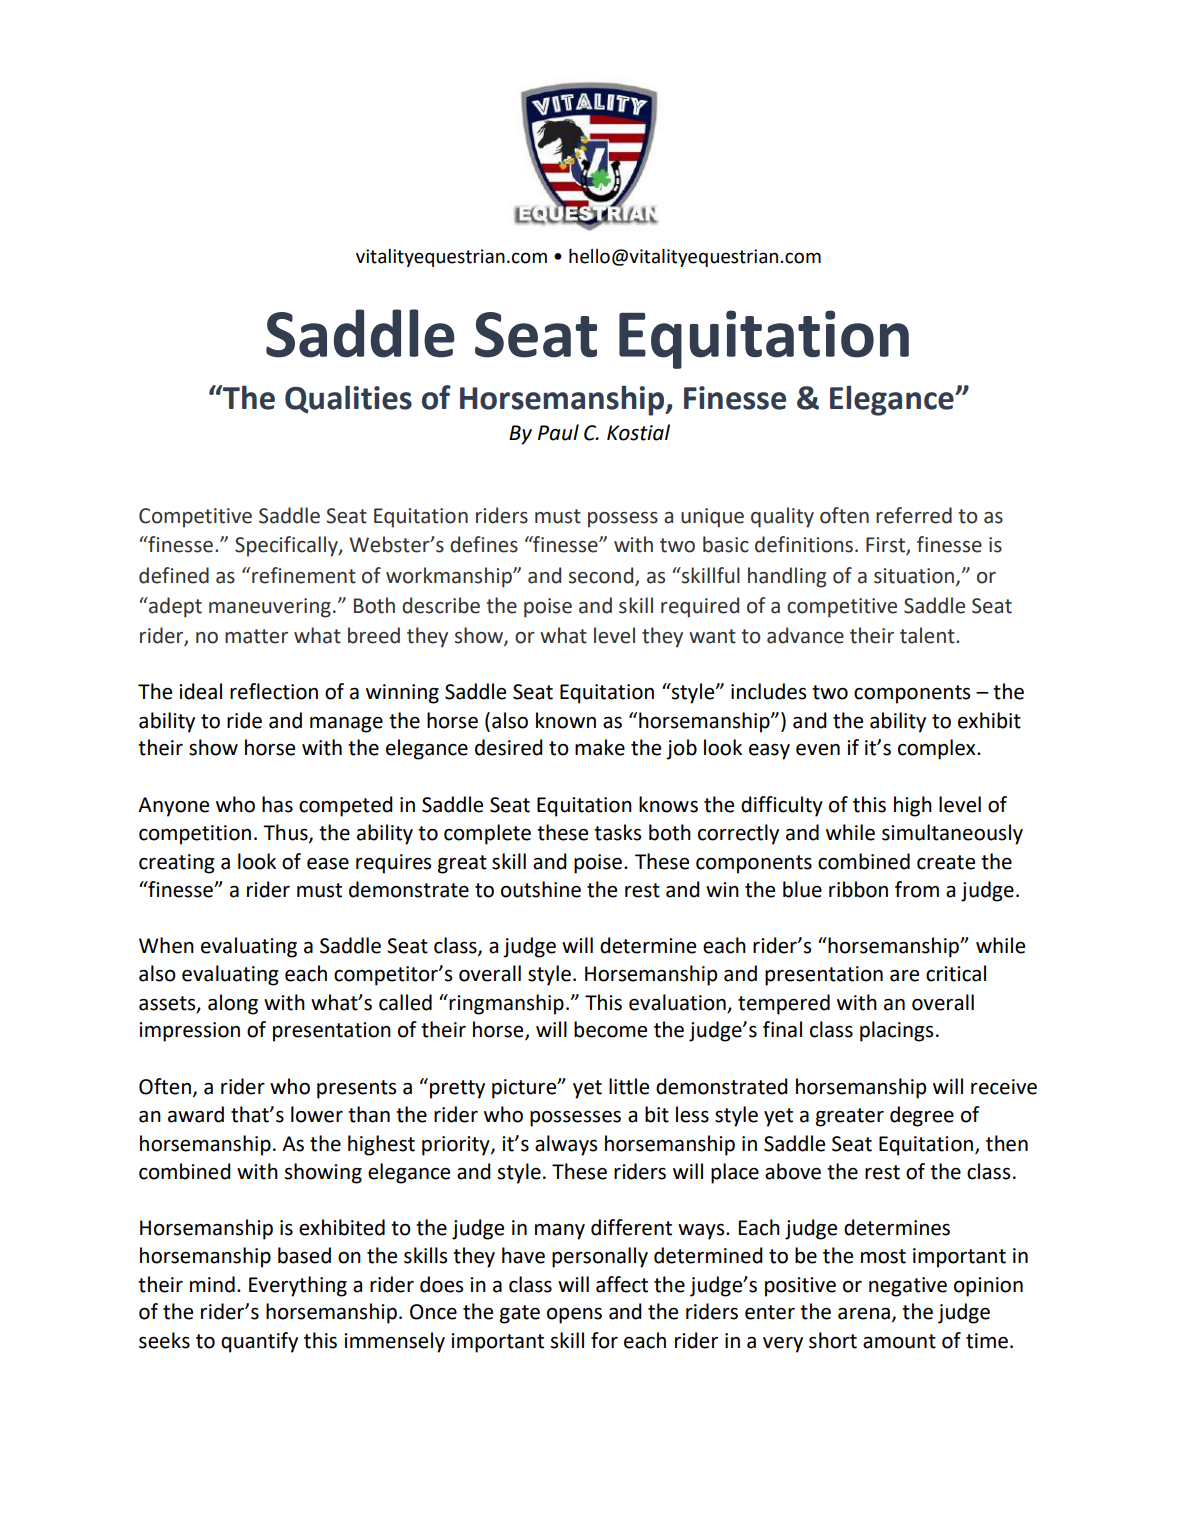  Describe the element at coordinates (917, 889) in the page. I see `from` at that location.
